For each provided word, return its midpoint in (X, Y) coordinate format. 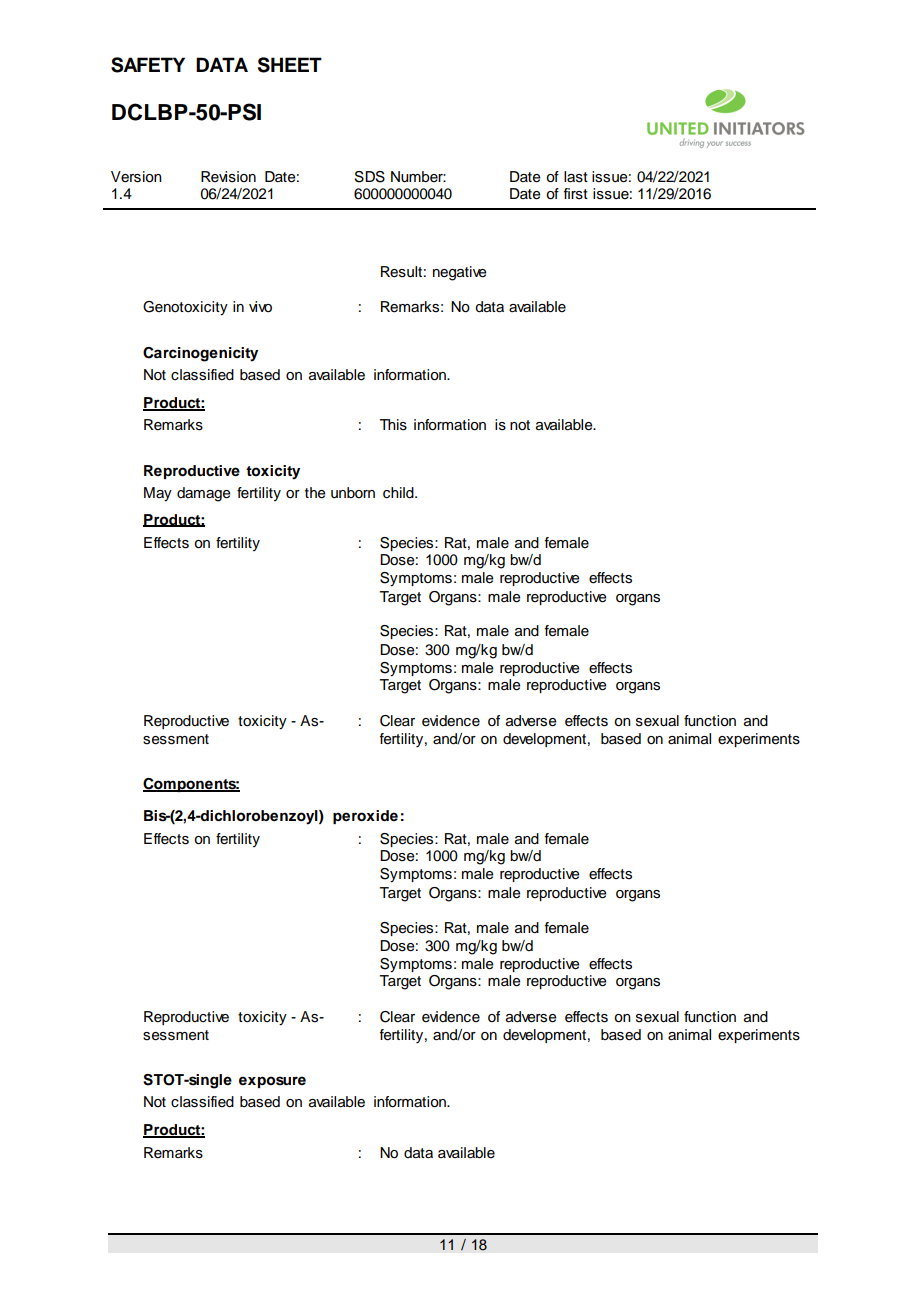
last (576, 177)
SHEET (290, 65)
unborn (353, 493)
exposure (272, 1082)
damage (203, 494)
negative (459, 273)
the (315, 493)
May (158, 494)
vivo (260, 307)
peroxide (365, 817)
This (393, 425)
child (399, 493)
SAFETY (148, 65)
